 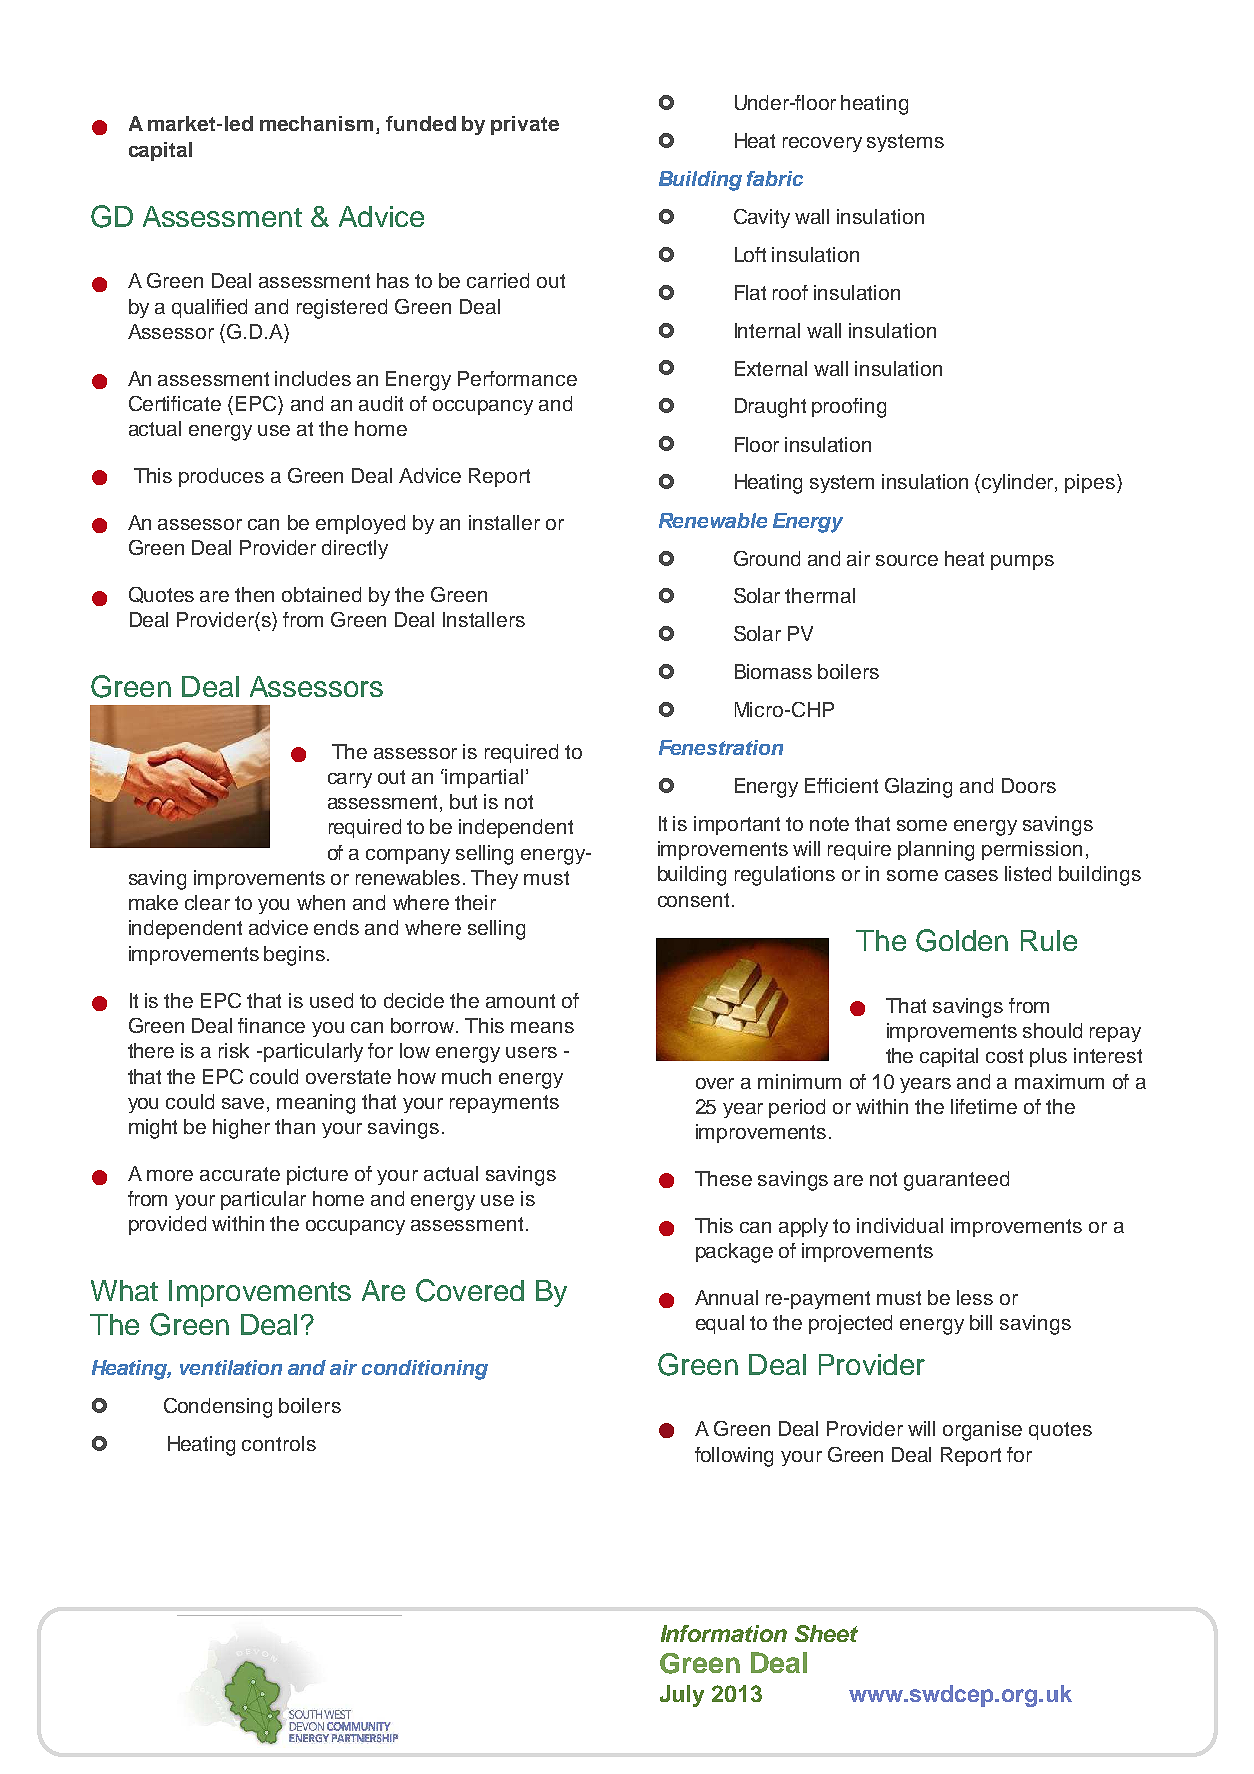 I want to click on controls, so click(x=279, y=1443).
